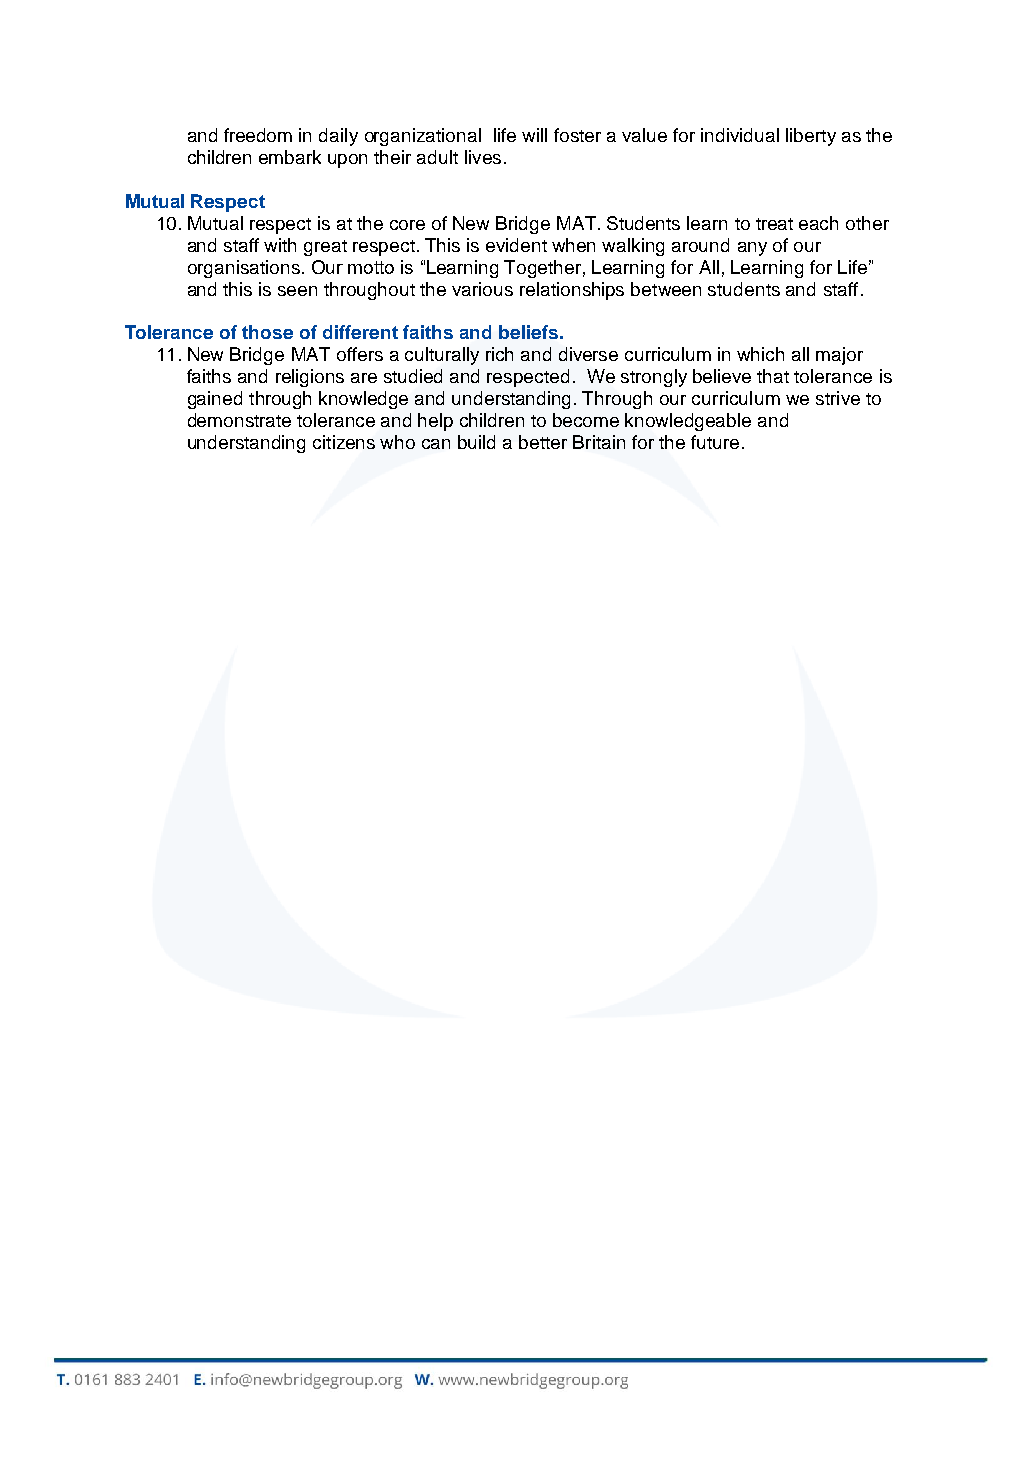 The image size is (1030, 1457). What do you see at coordinates (258, 135) in the screenshot?
I see `freedom` at bounding box center [258, 135].
